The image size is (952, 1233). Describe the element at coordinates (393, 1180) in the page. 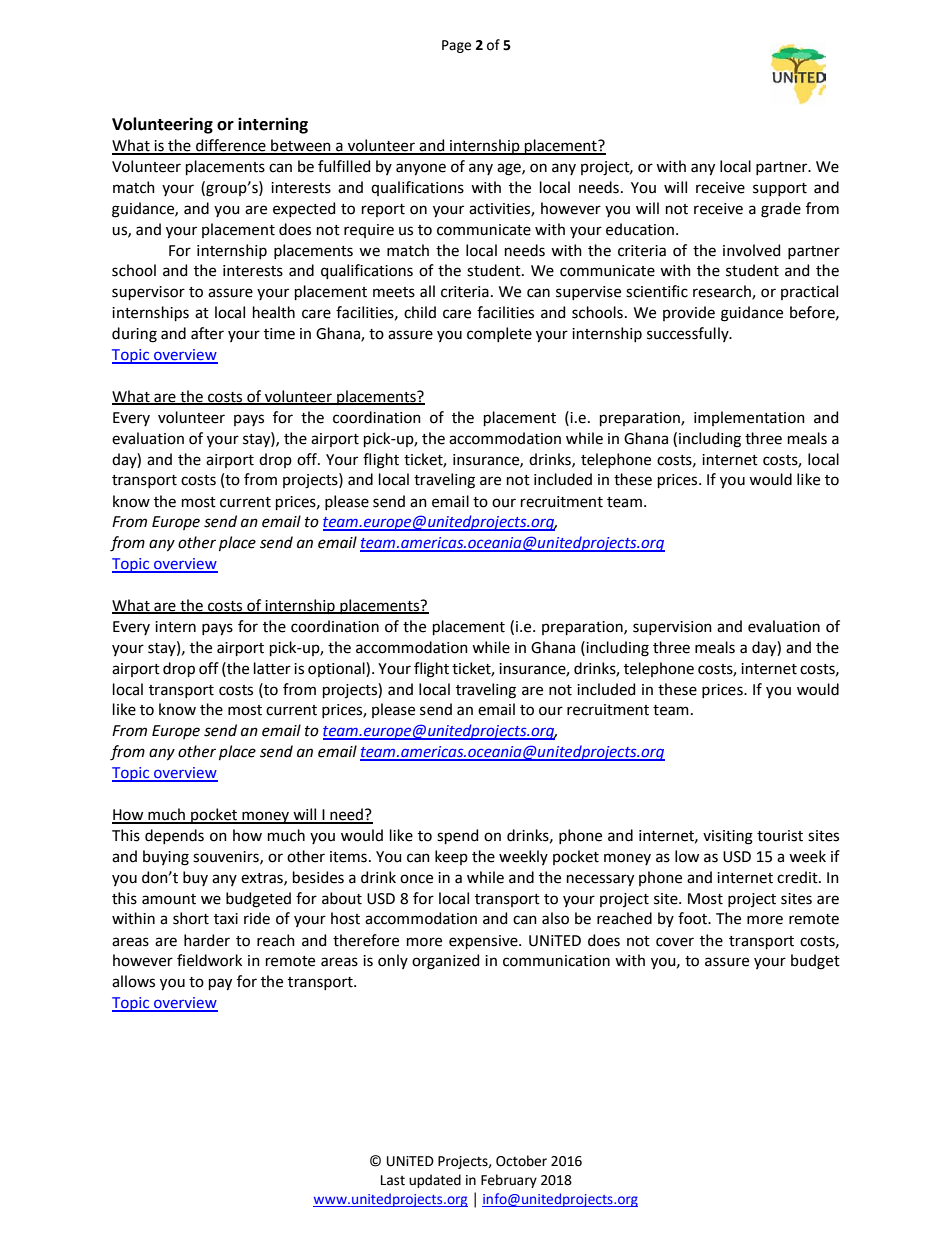

I see `Last` at that location.
